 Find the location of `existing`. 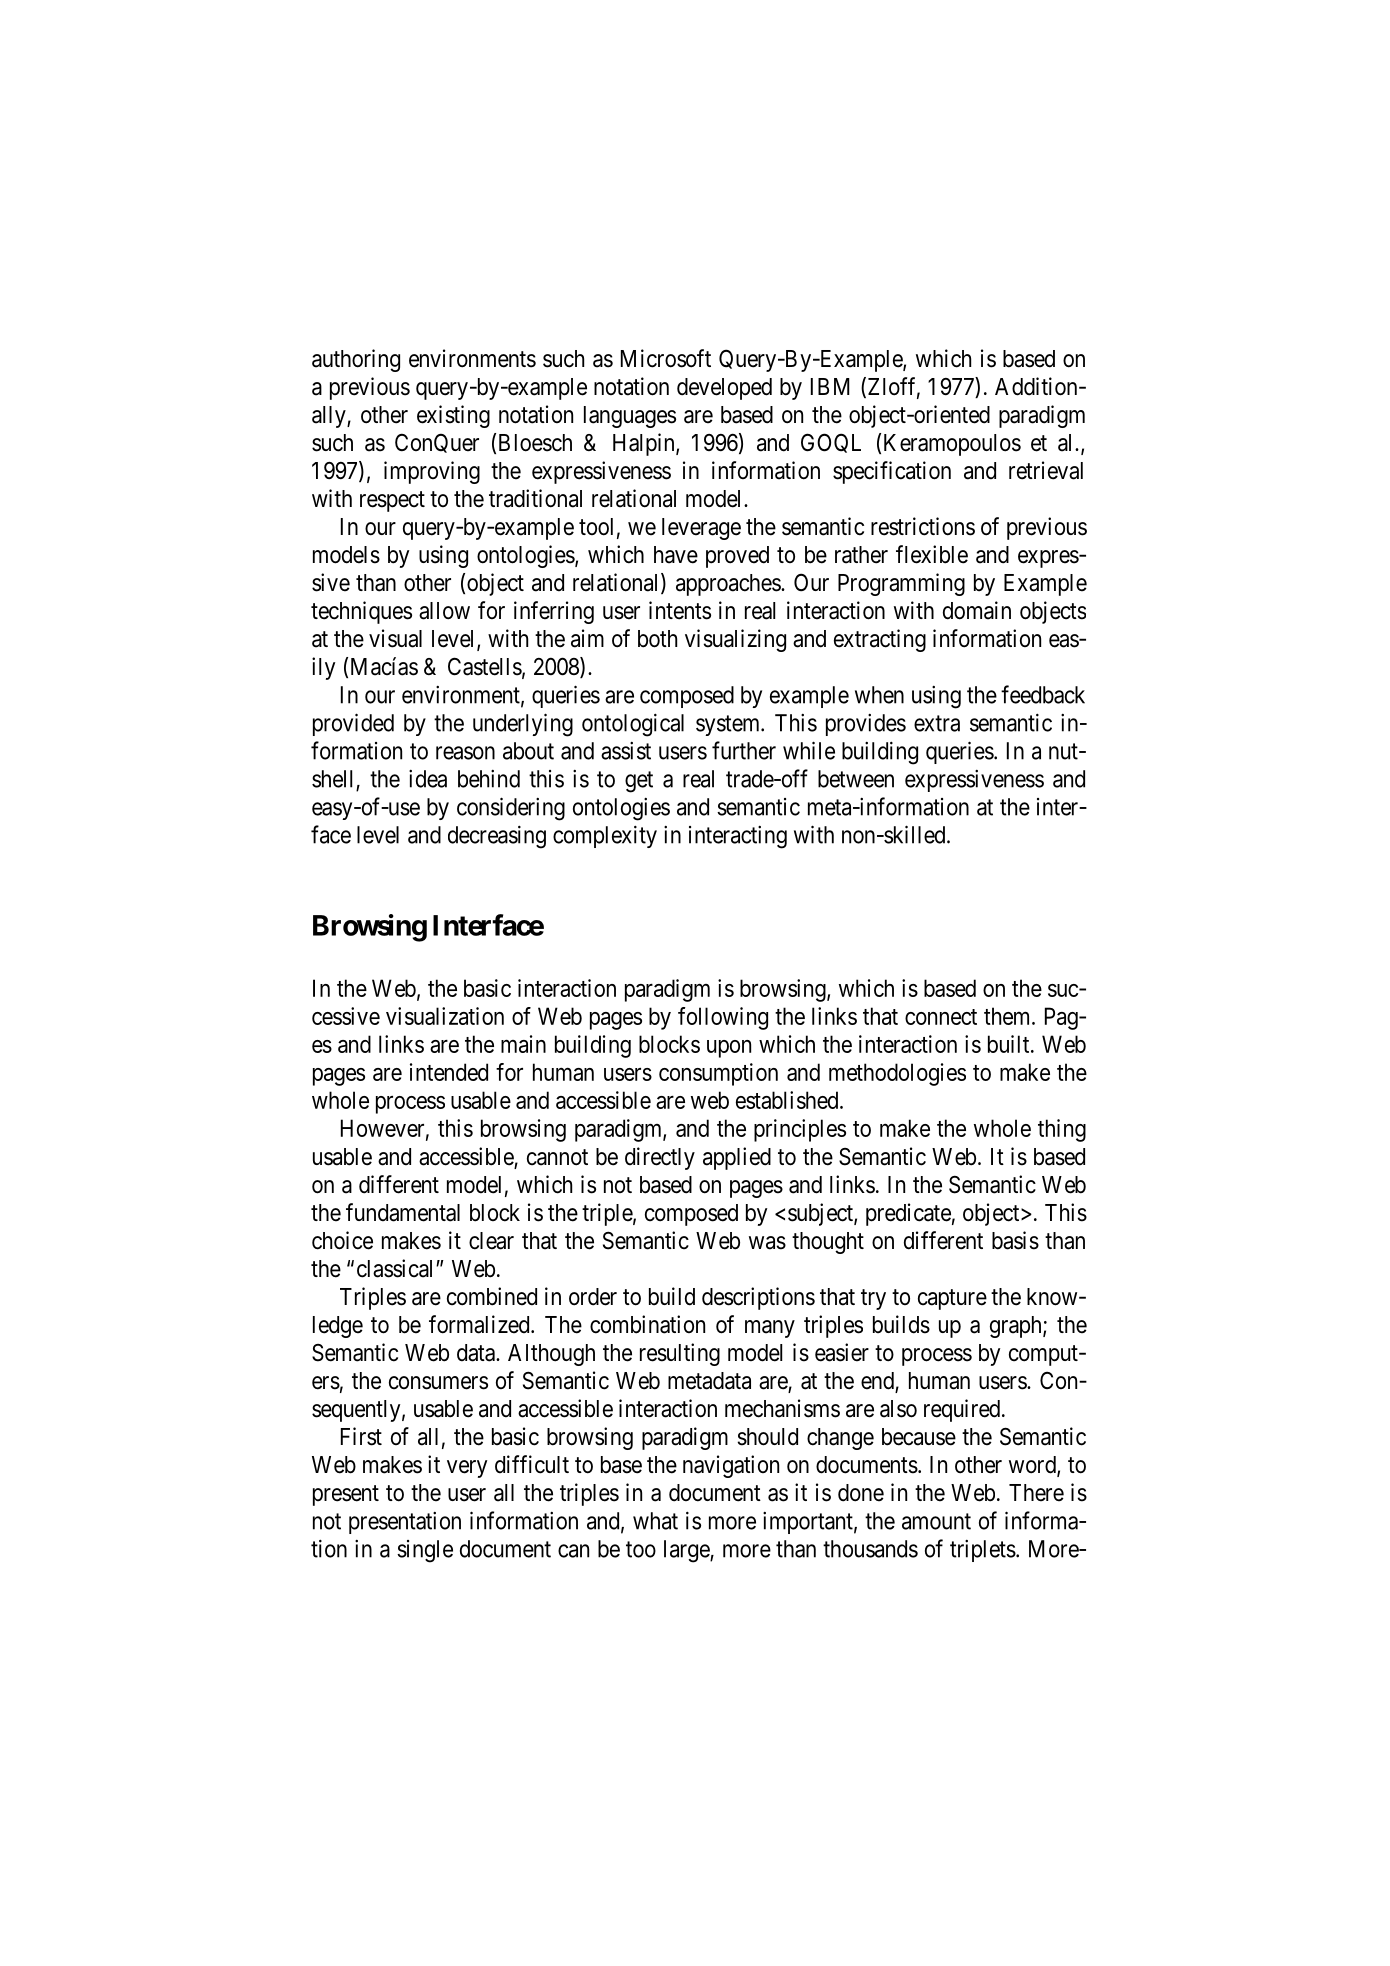

existing is located at coordinates (453, 416).
